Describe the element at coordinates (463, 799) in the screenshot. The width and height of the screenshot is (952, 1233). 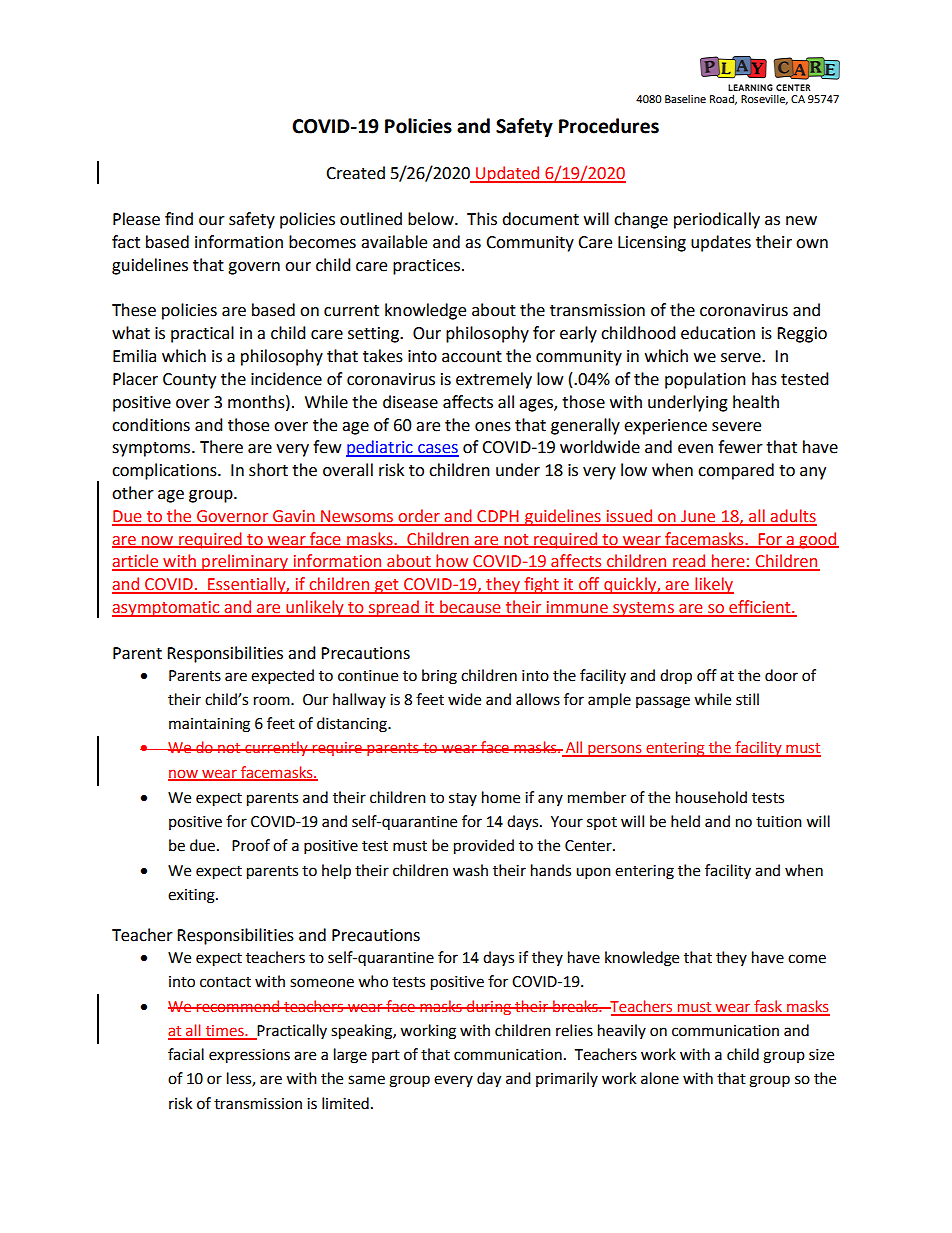
I see `stay` at that location.
